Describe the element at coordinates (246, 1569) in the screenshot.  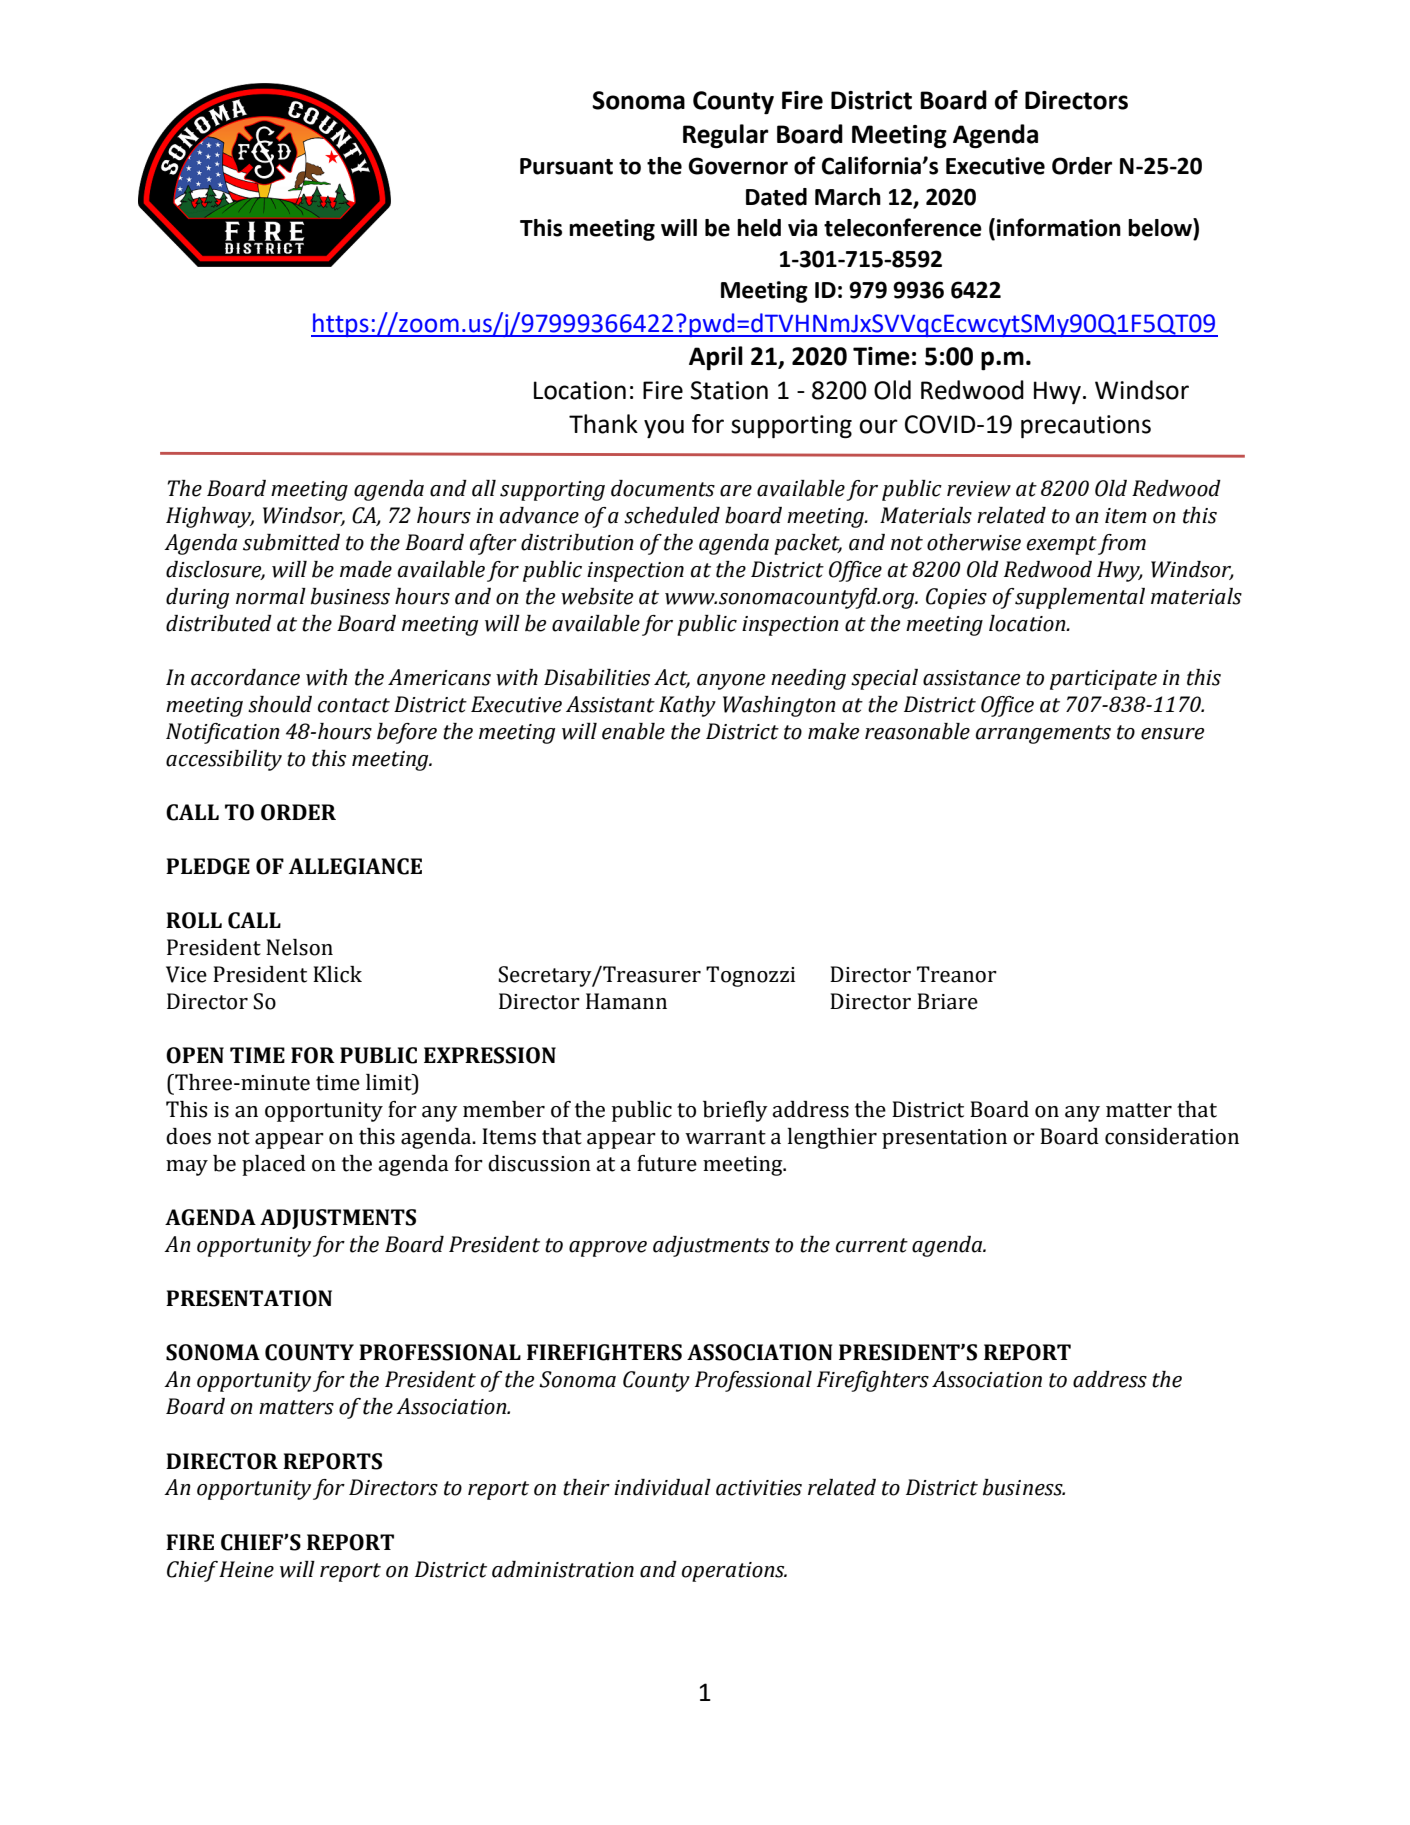
I see `Heine` at that location.
